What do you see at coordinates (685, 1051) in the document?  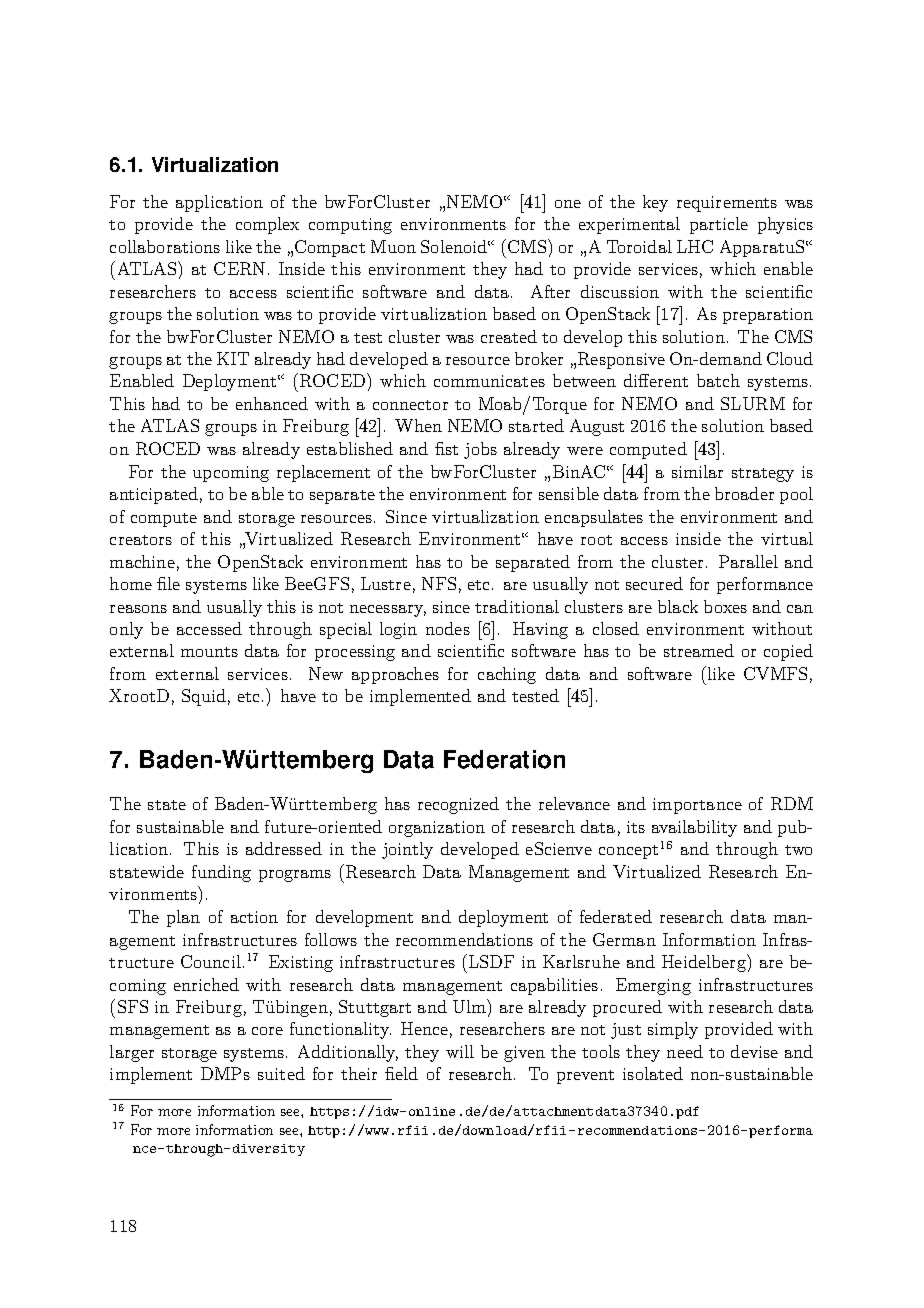 I see `need` at bounding box center [685, 1051].
